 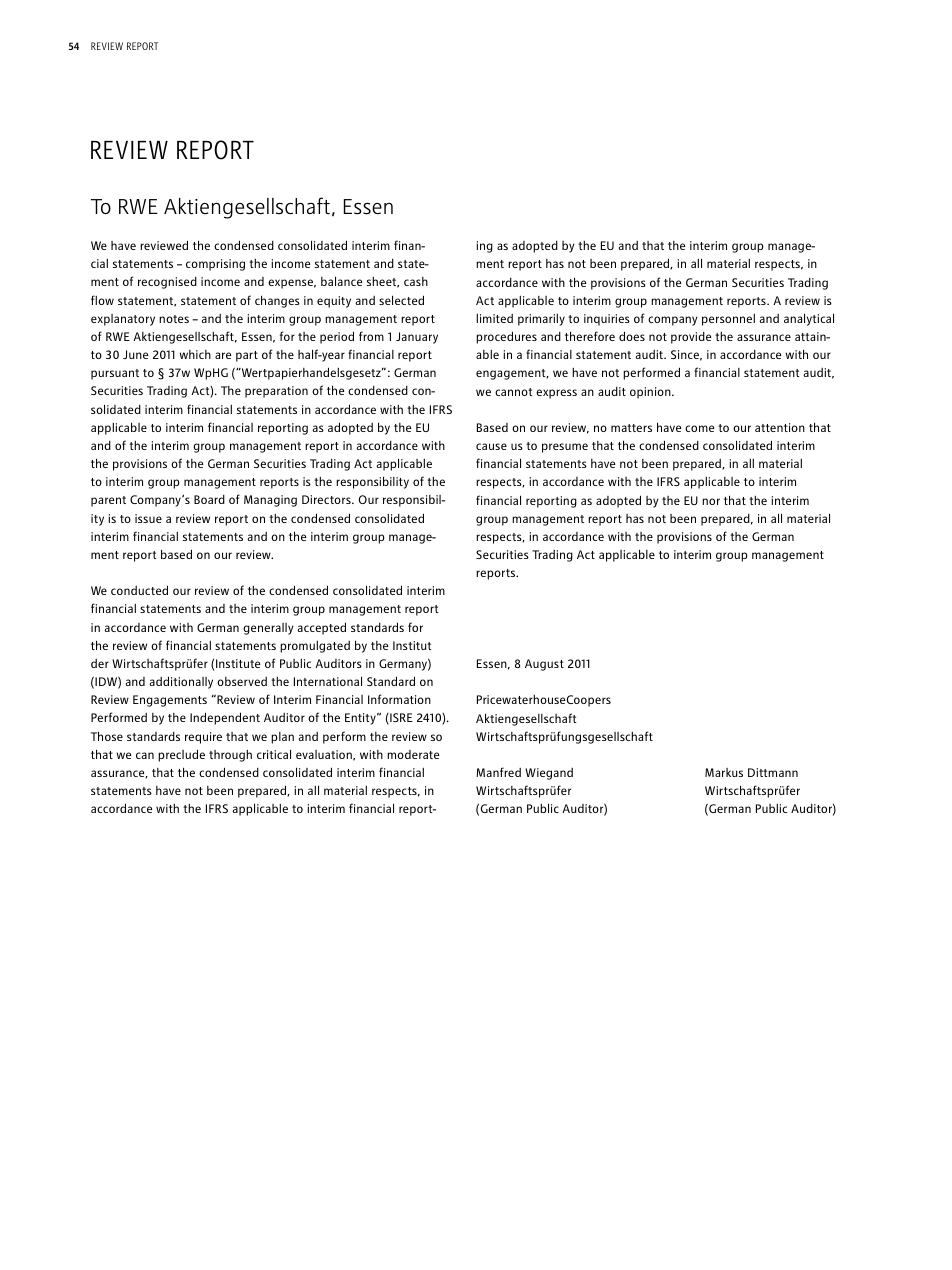 I want to click on personnel, so click(x=728, y=320).
